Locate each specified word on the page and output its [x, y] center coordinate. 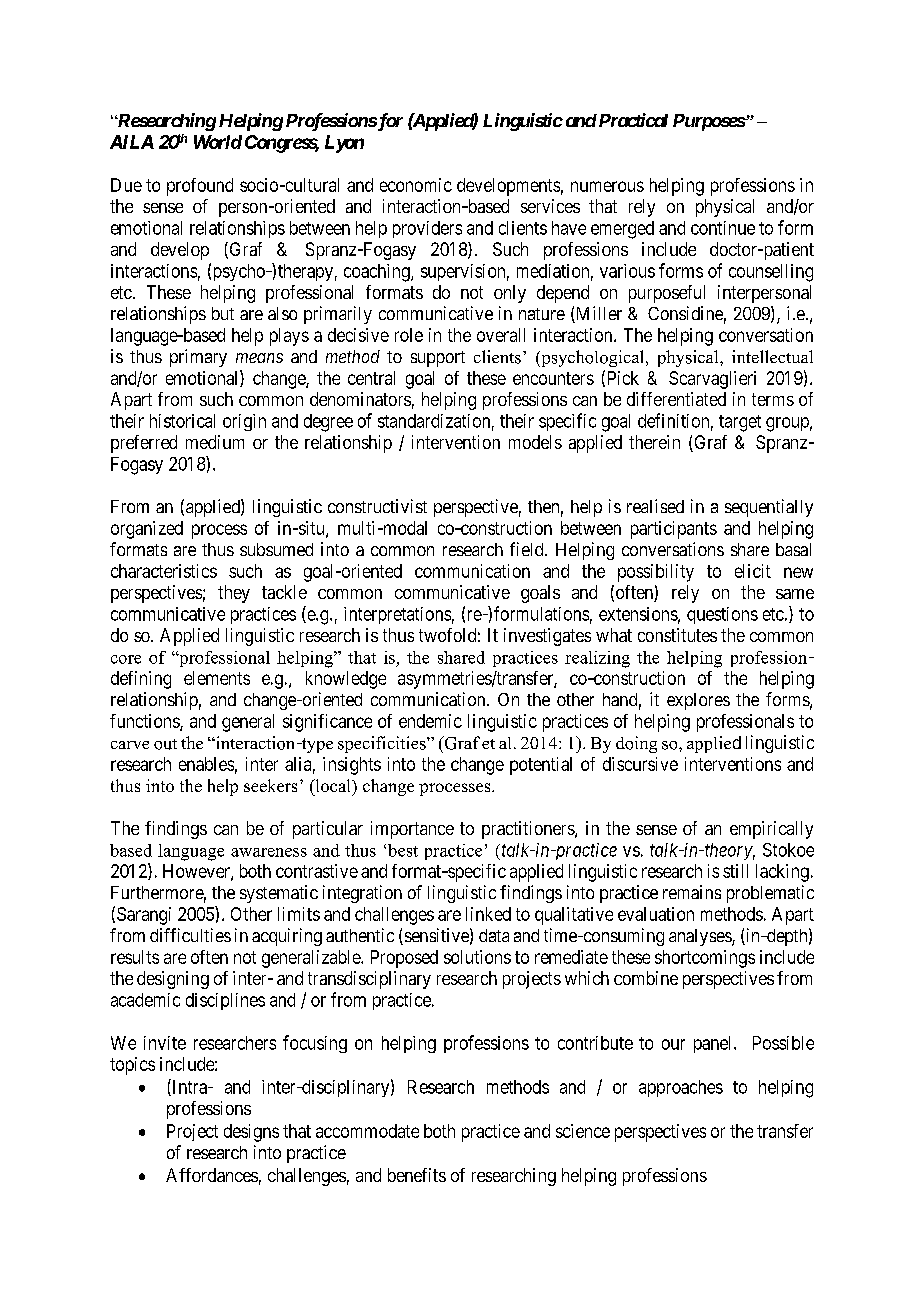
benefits [417, 1175]
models [535, 442]
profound [200, 187]
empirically [771, 830]
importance [412, 830]
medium [215, 442]
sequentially [769, 508]
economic [416, 185]
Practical [632, 120]
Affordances [212, 1175]
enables [206, 764]
